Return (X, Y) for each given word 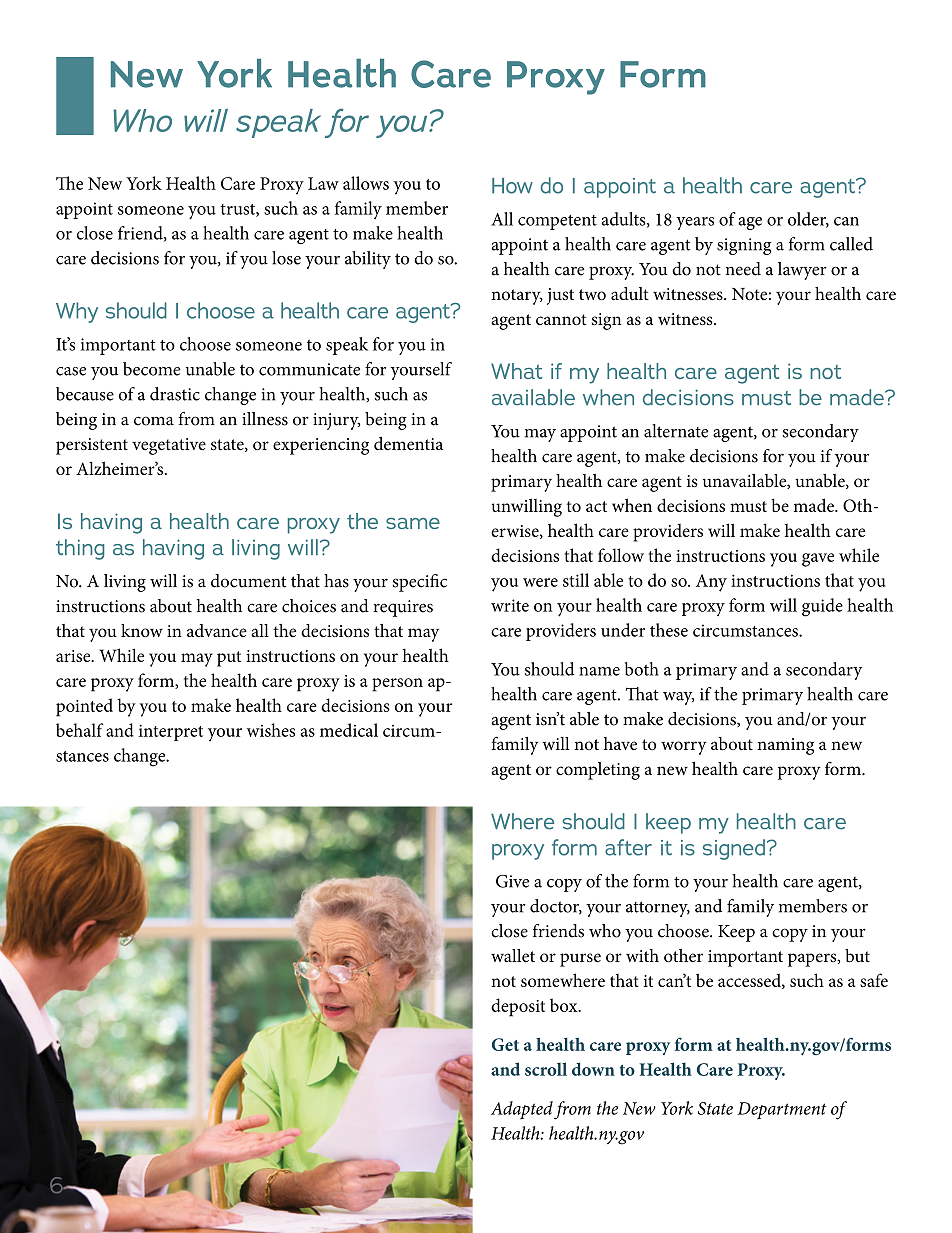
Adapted (522, 1110)
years (695, 223)
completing (598, 771)
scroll (546, 1069)
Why (77, 312)
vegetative (169, 446)
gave (818, 560)
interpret (171, 732)
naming (785, 746)
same (413, 523)
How (512, 186)
